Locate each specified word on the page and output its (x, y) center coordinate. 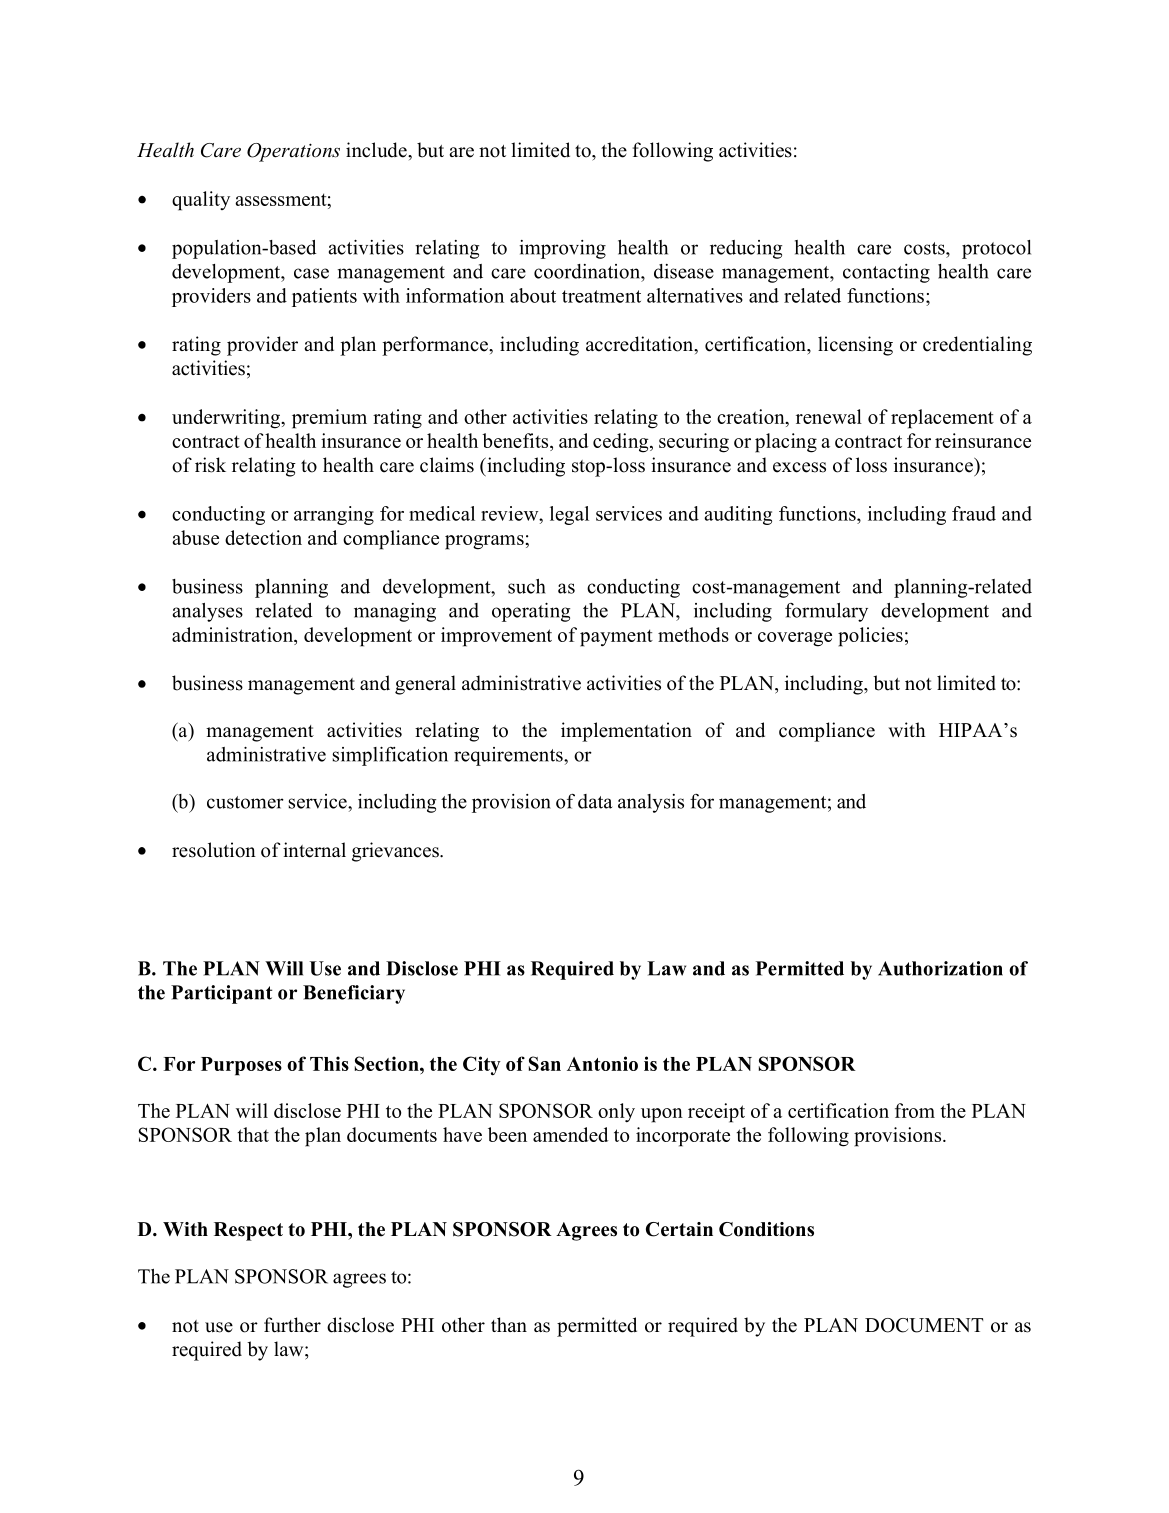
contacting (886, 273)
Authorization (940, 968)
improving (562, 249)
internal (314, 850)
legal (569, 515)
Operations (293, 152)
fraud (974, 513)
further (292, 1325)
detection (263, 537)
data (595, 801)
